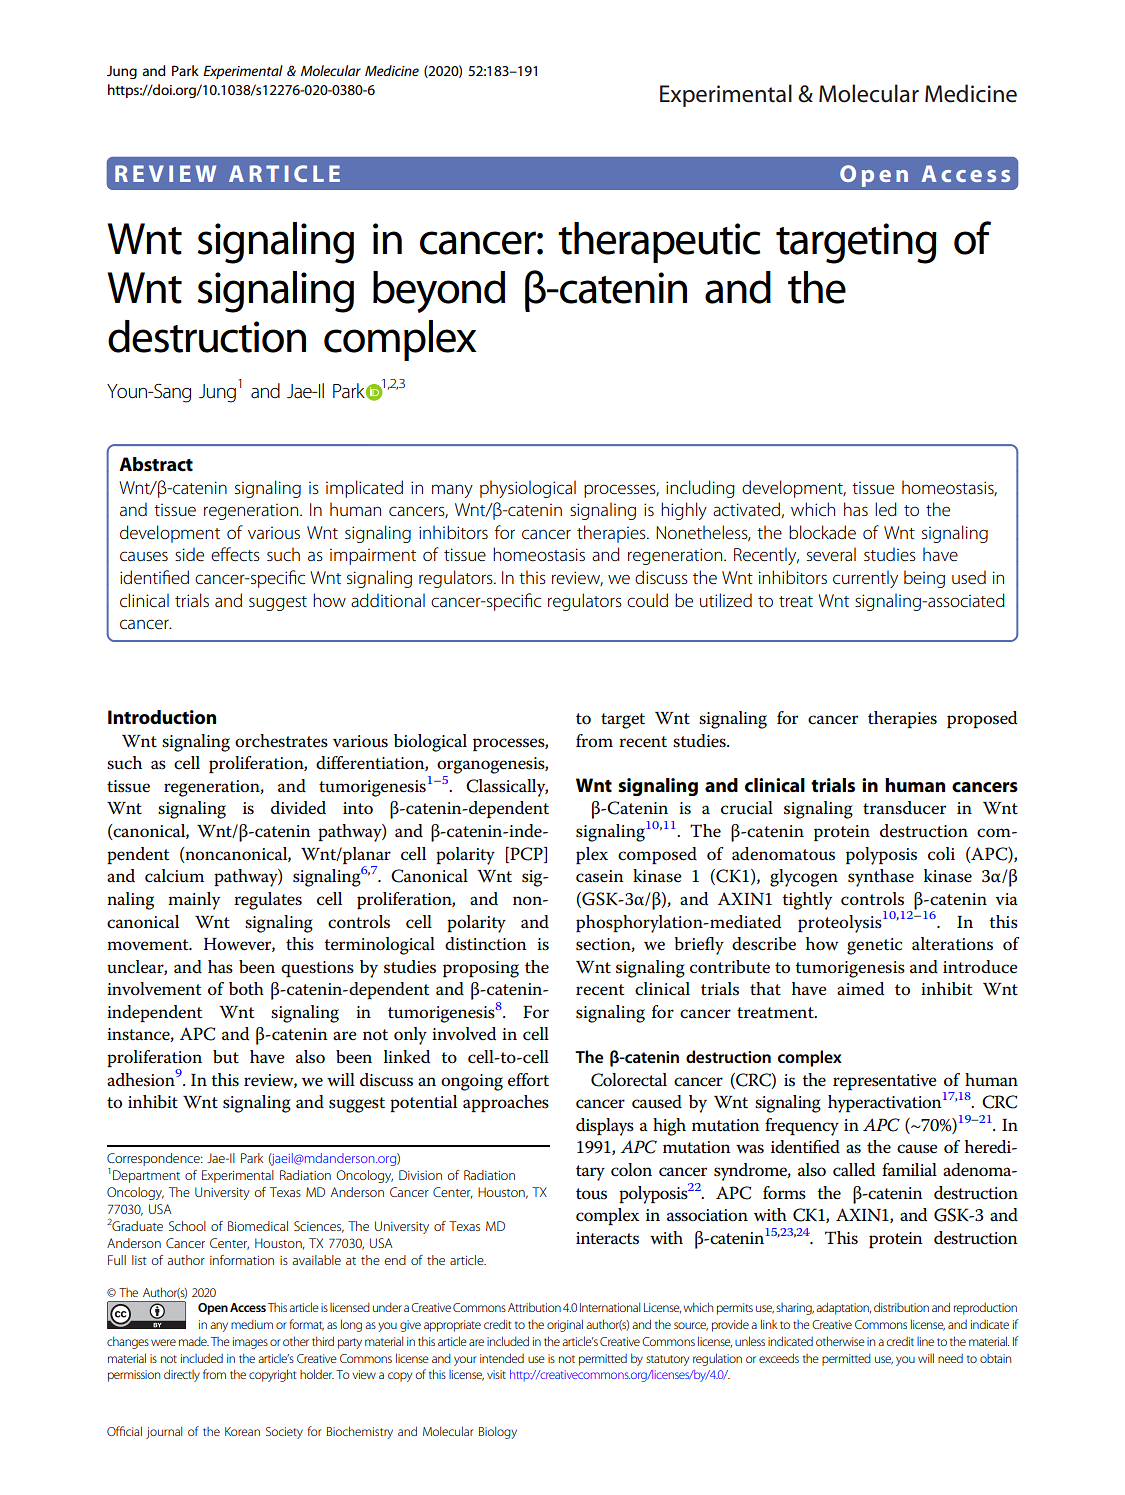 The image size is (1125, 1495). What do you see at coordinates (174, 876) in the screenshot?
I see `calcium` at bounding box center [174, 876].
